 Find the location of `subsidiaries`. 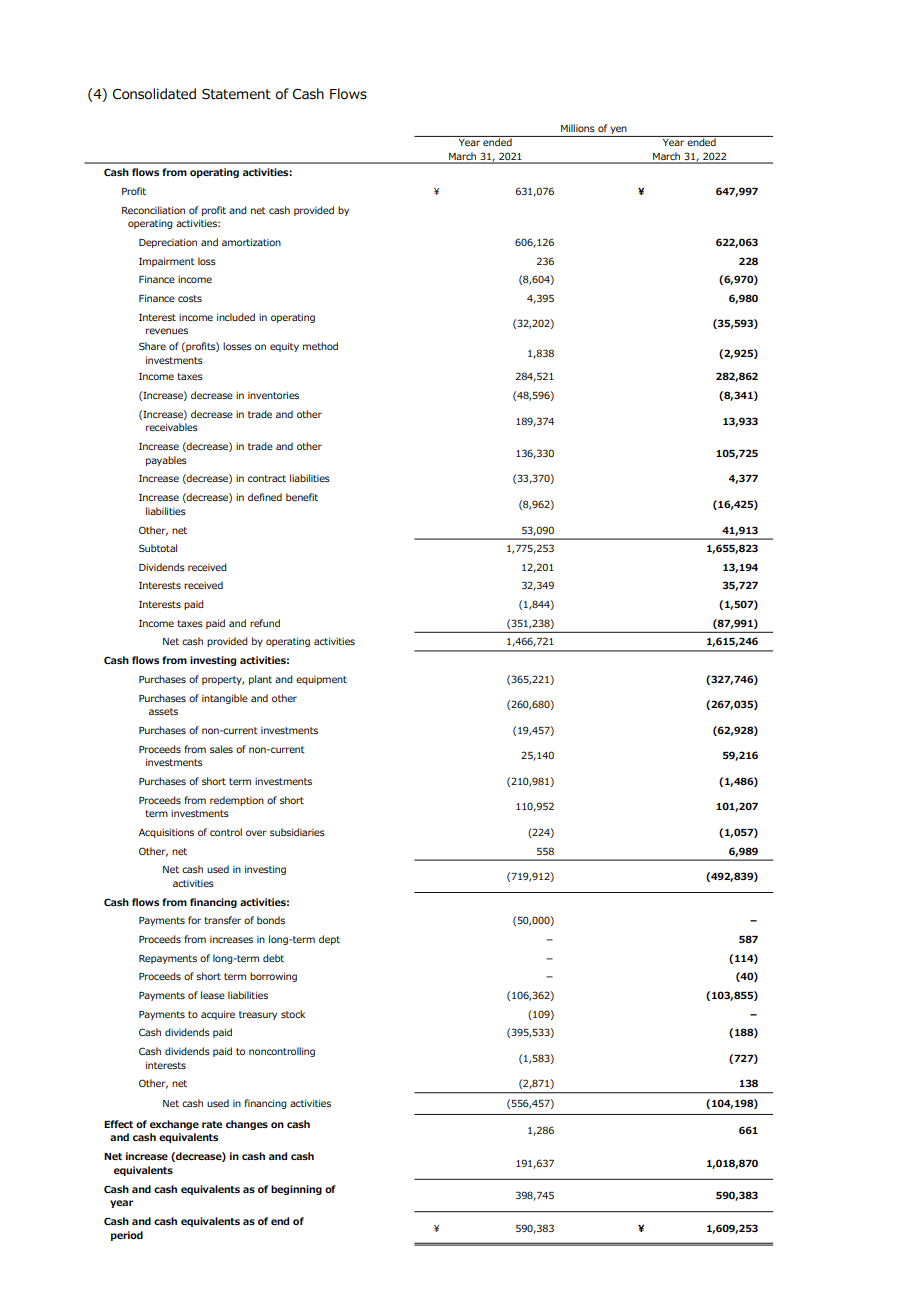

subsidiaries is located at coordinates (297, 832).
